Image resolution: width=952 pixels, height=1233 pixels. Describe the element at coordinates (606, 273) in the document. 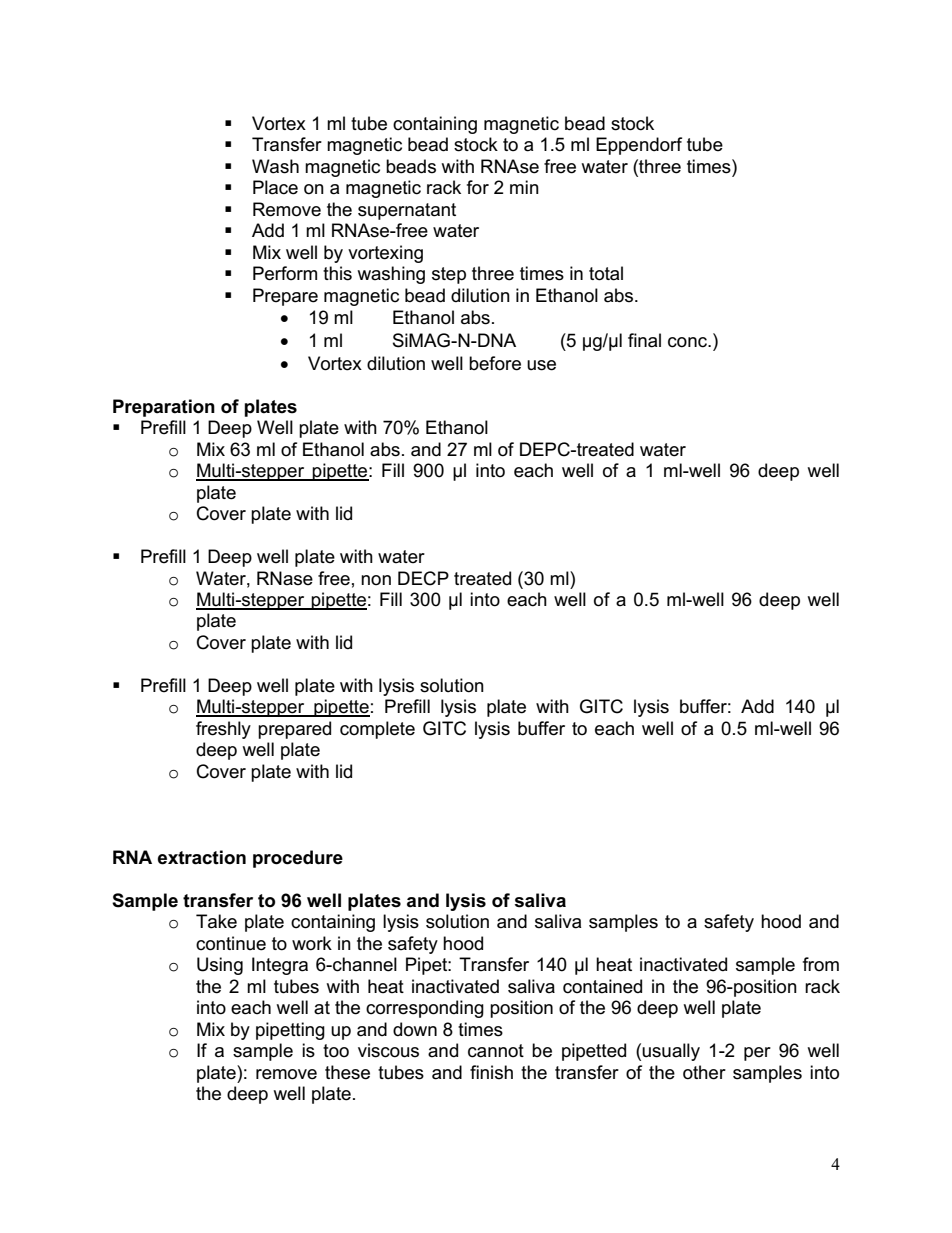

I see `total` at that location.
